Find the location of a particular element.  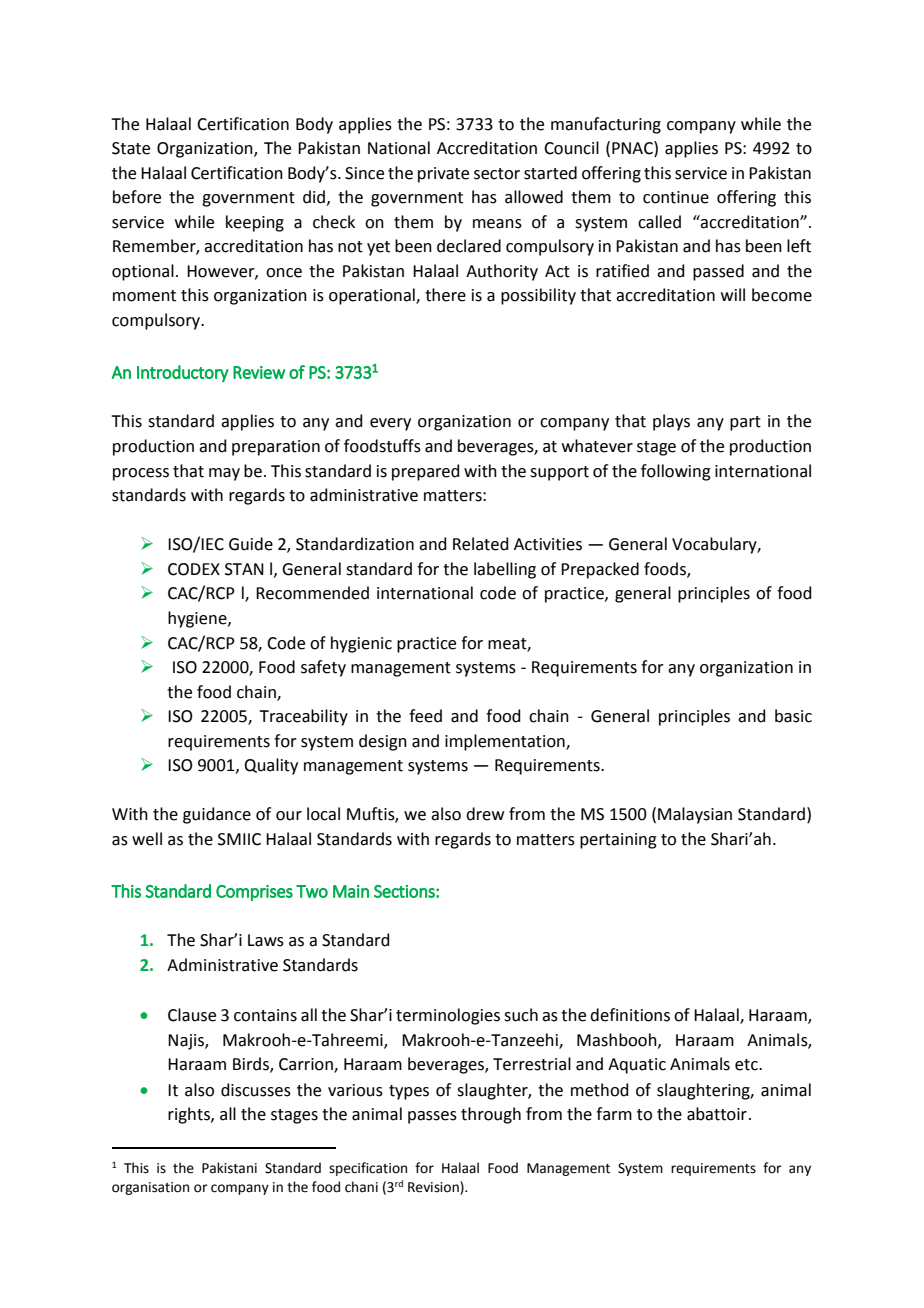

State is located at coordinates (131, 148).
